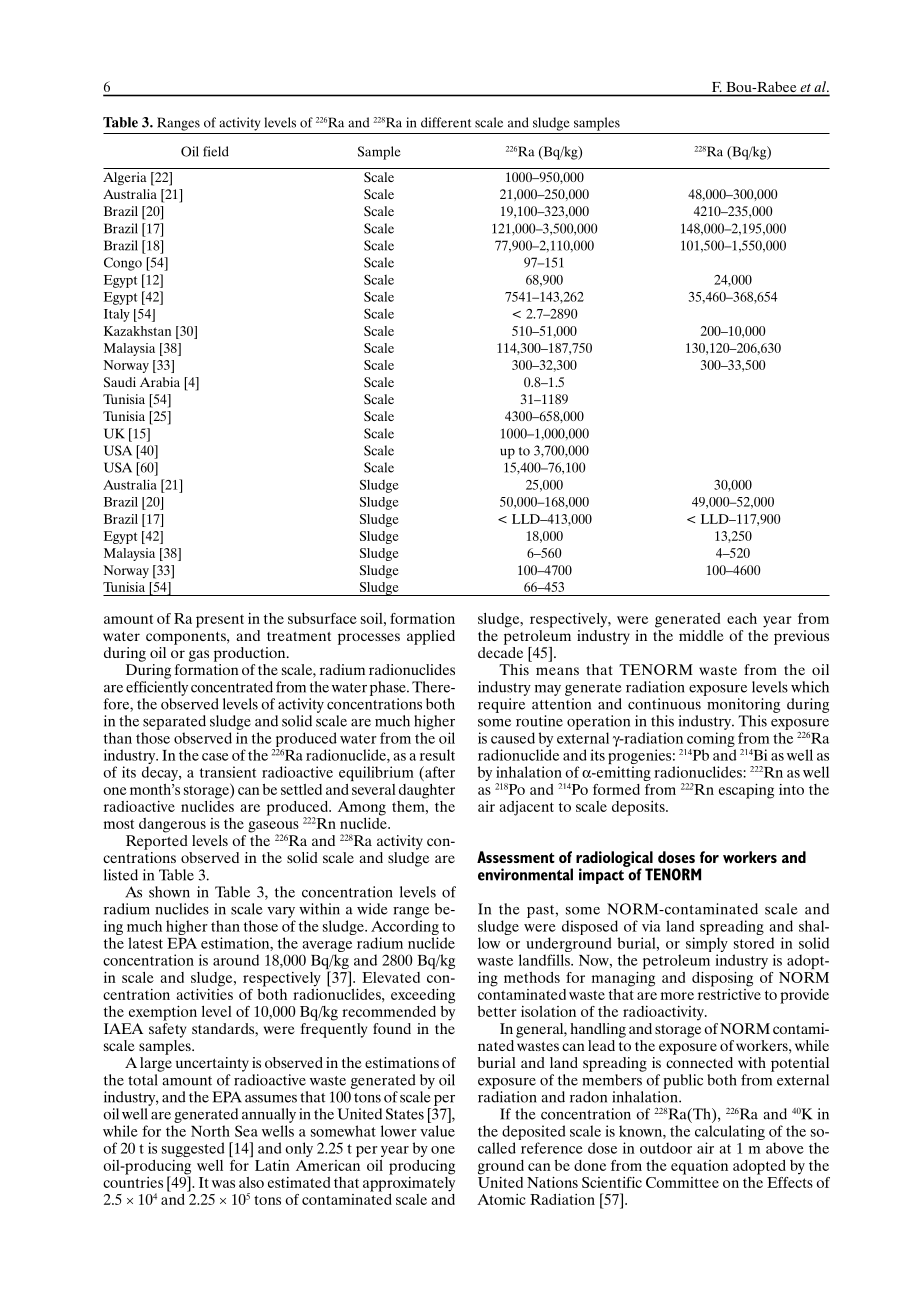 This screenshot has width=924, height=1308. What do you see at coordinates (427, 791) in the screenshot?
I see `daughter` at bounding box center [427, 791].
